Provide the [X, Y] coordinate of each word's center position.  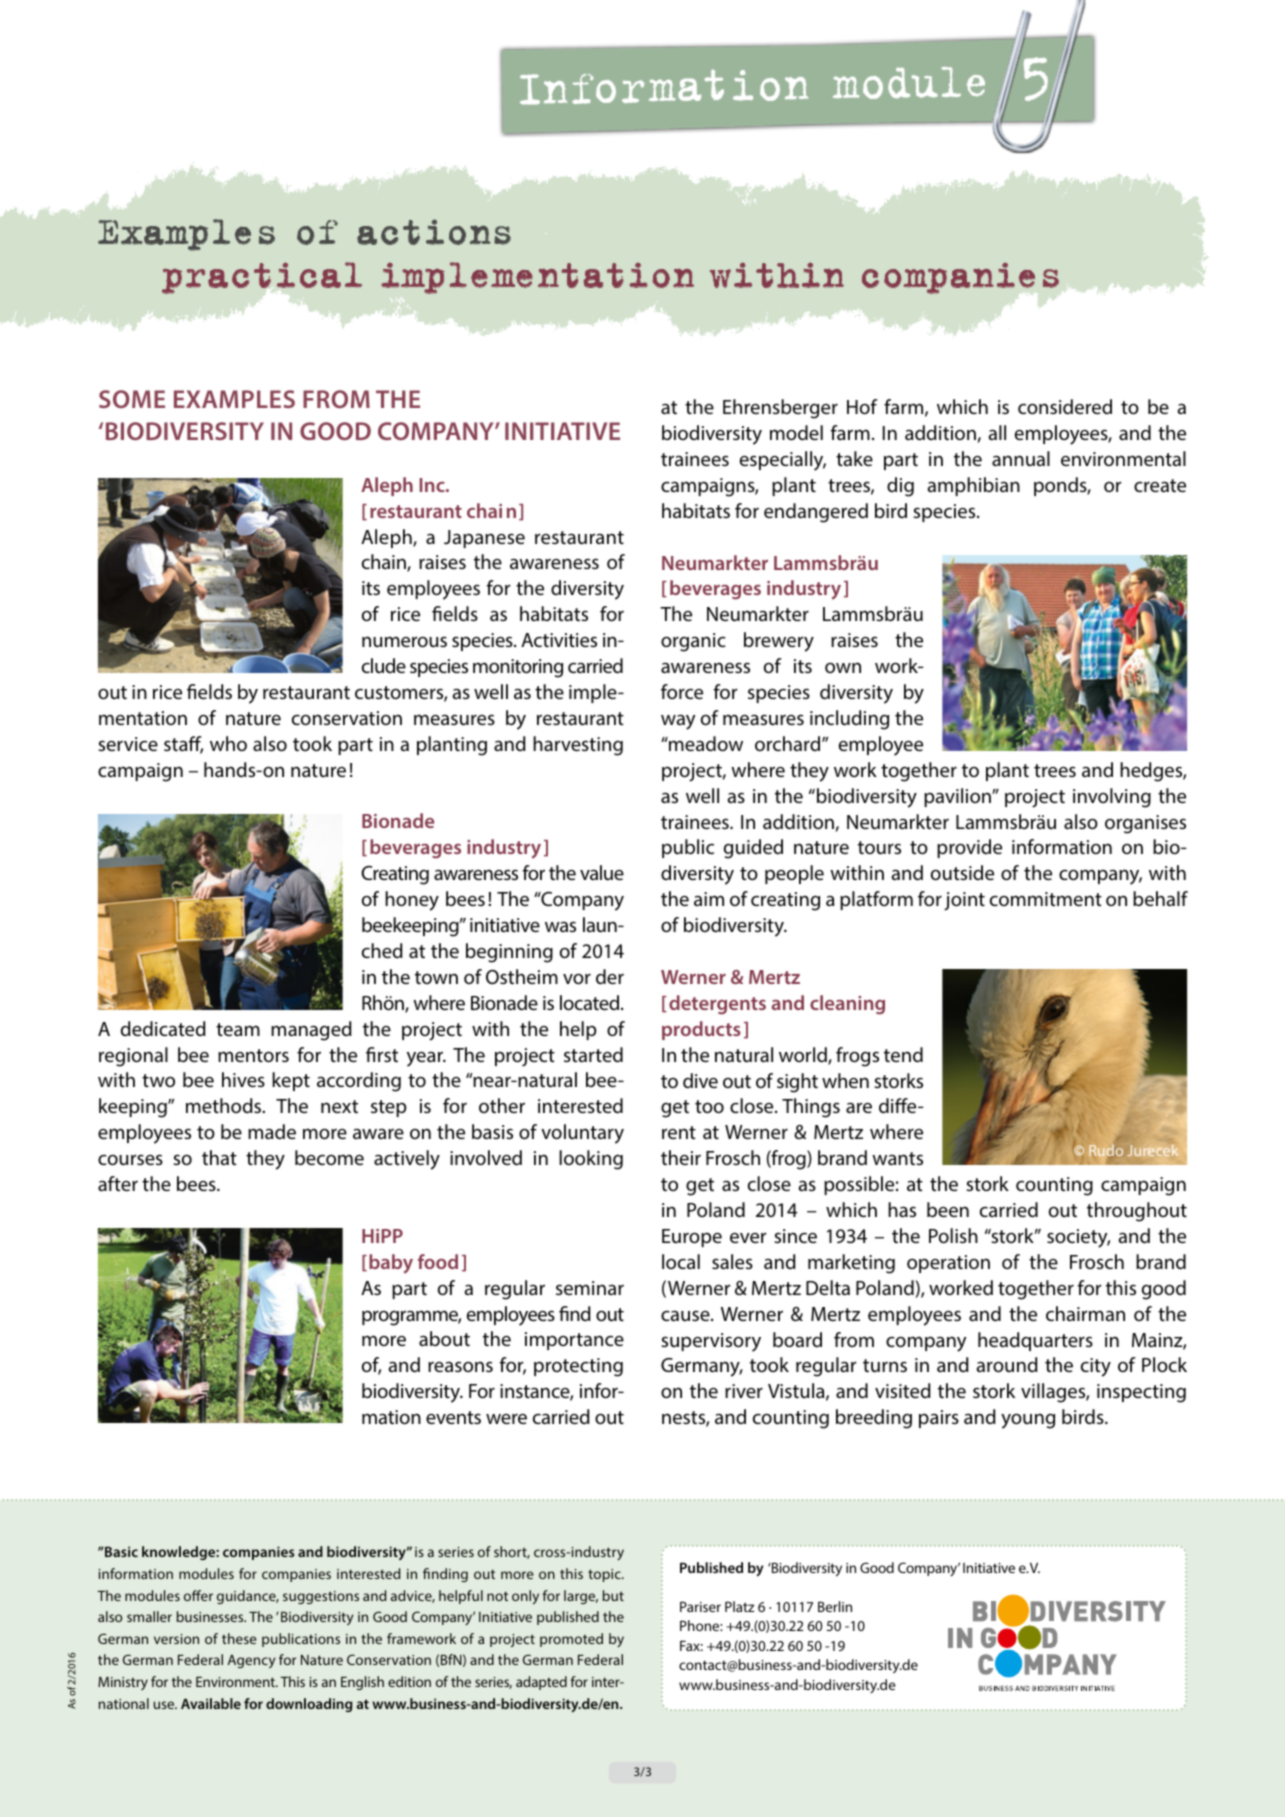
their [681, 1157]
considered [1065, 406]
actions [434, 232]
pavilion [958, 797]
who [228, 743]
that [219, 1157]
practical [262, 278]
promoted [571, 1640]
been [948, 1209]
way [678, 722]
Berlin [835, 1606]
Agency [251, 1661]
